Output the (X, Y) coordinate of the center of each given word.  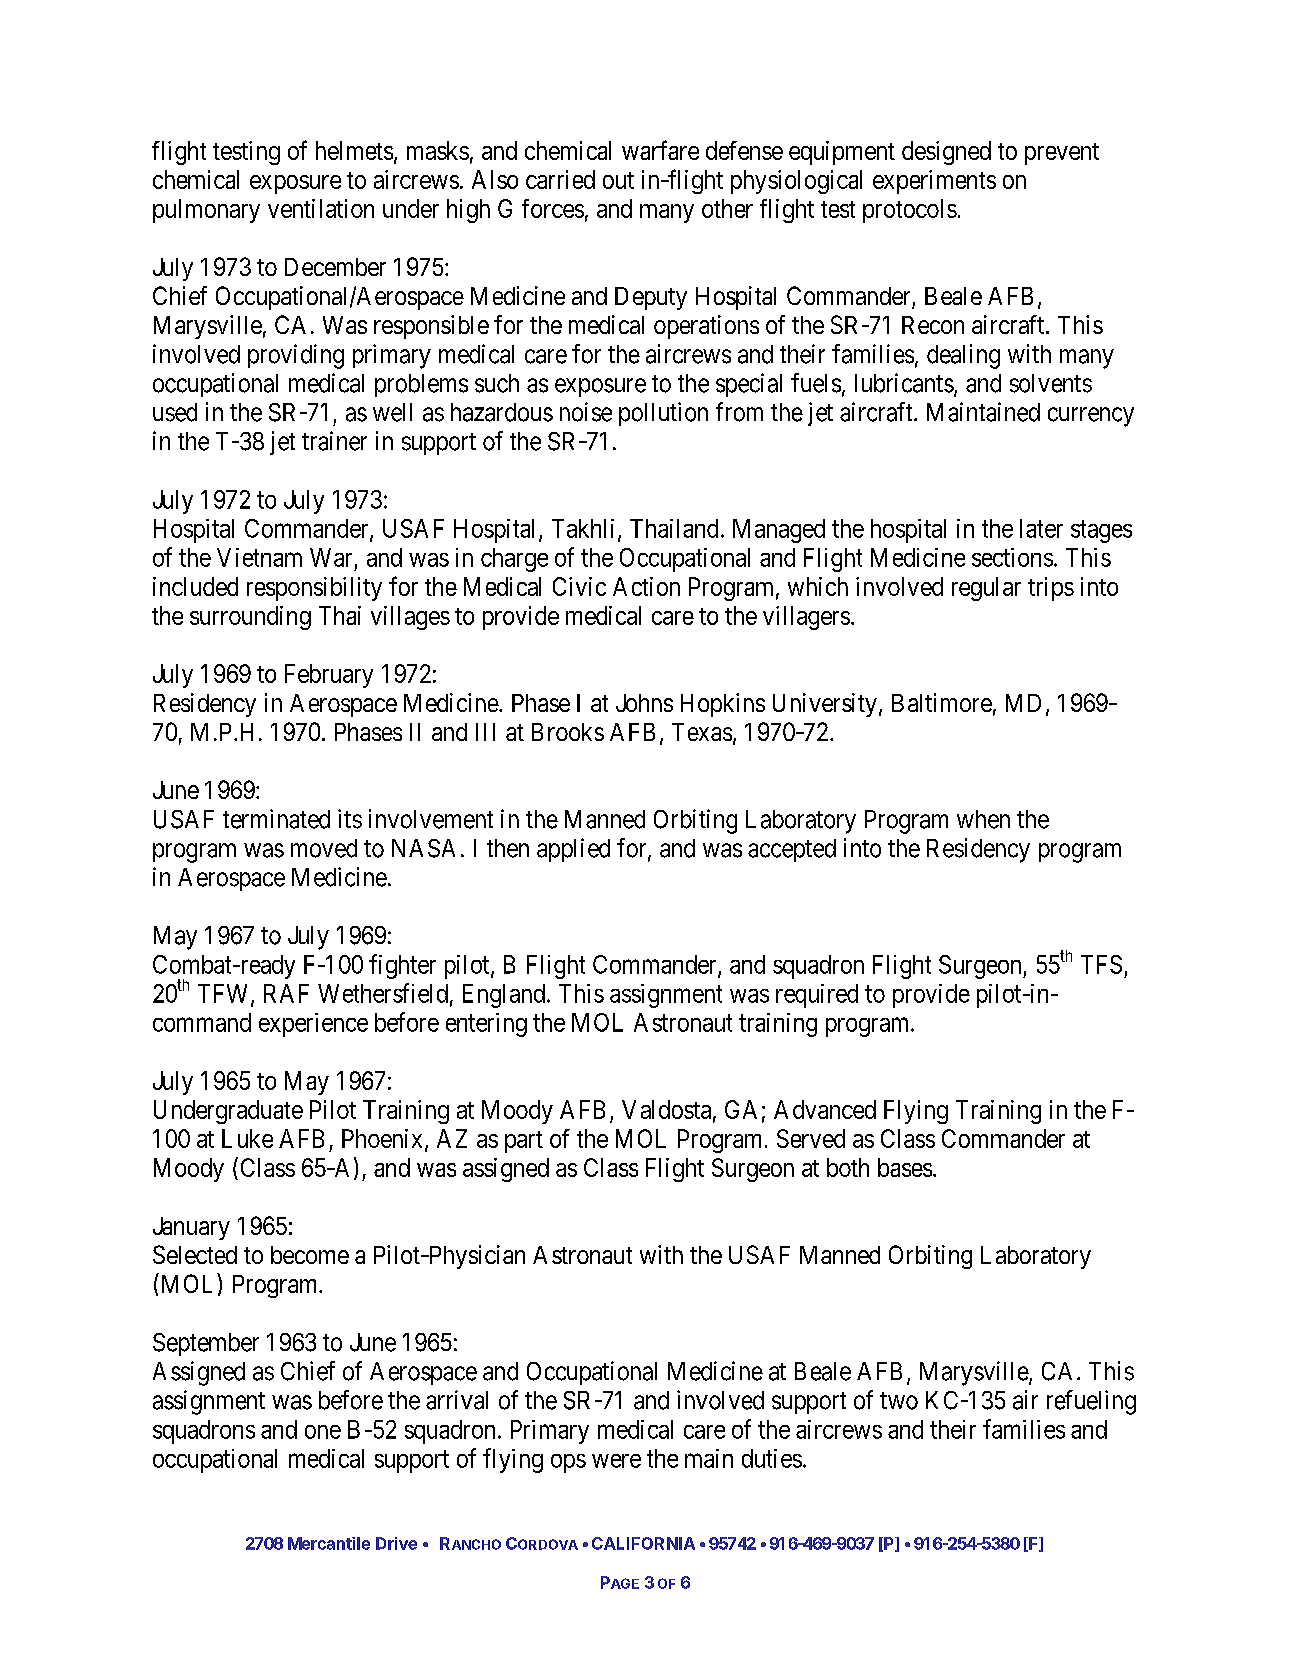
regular (986, 589)
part (524, 1142)
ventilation (321, 208)
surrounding (250, 618)
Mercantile (329, 1543)
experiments (934, 182)
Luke (247, 1138)
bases (905, 1167)
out (618, 180)
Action (646, 586)
